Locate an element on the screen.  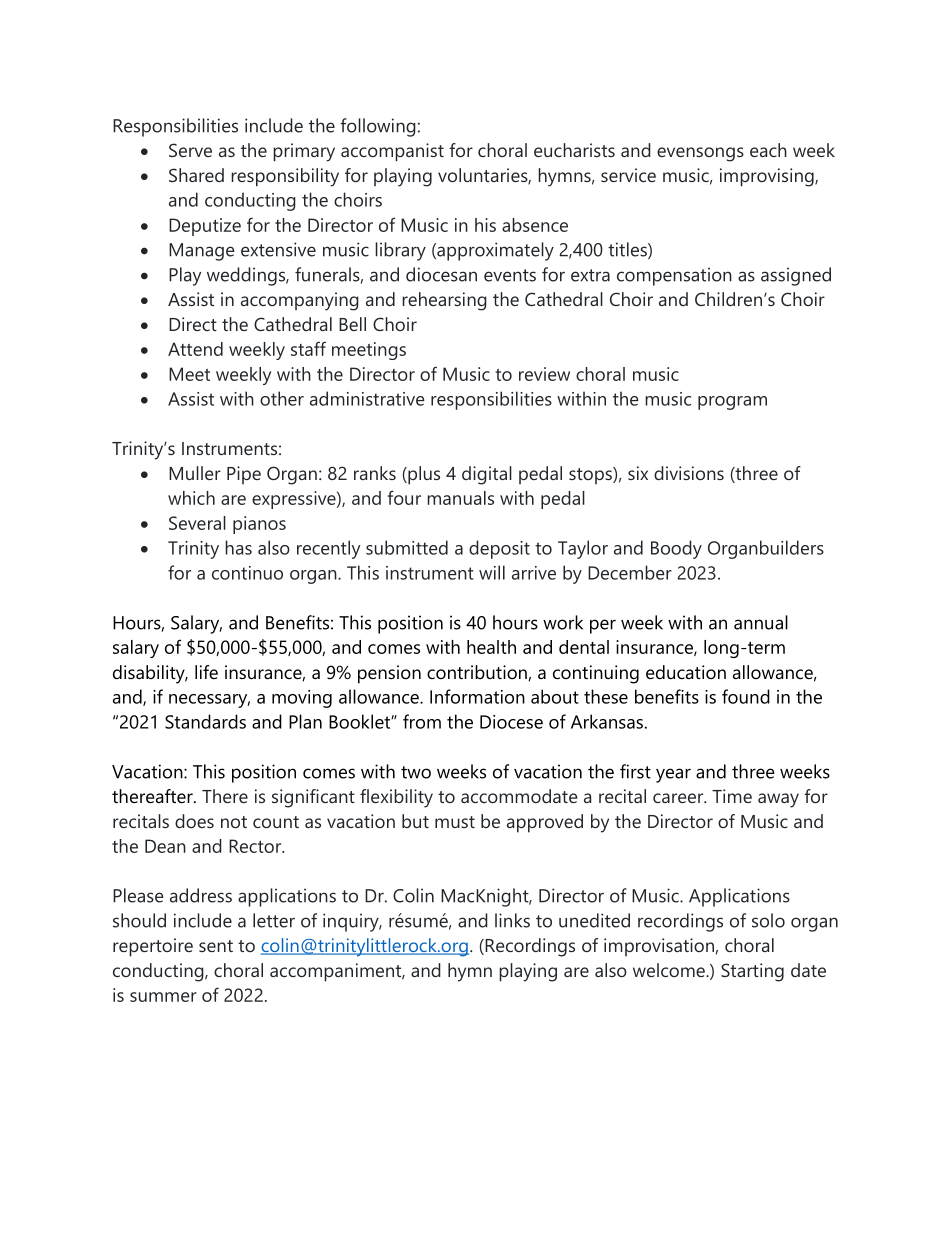
sent is located at coordinates (216, 946).
